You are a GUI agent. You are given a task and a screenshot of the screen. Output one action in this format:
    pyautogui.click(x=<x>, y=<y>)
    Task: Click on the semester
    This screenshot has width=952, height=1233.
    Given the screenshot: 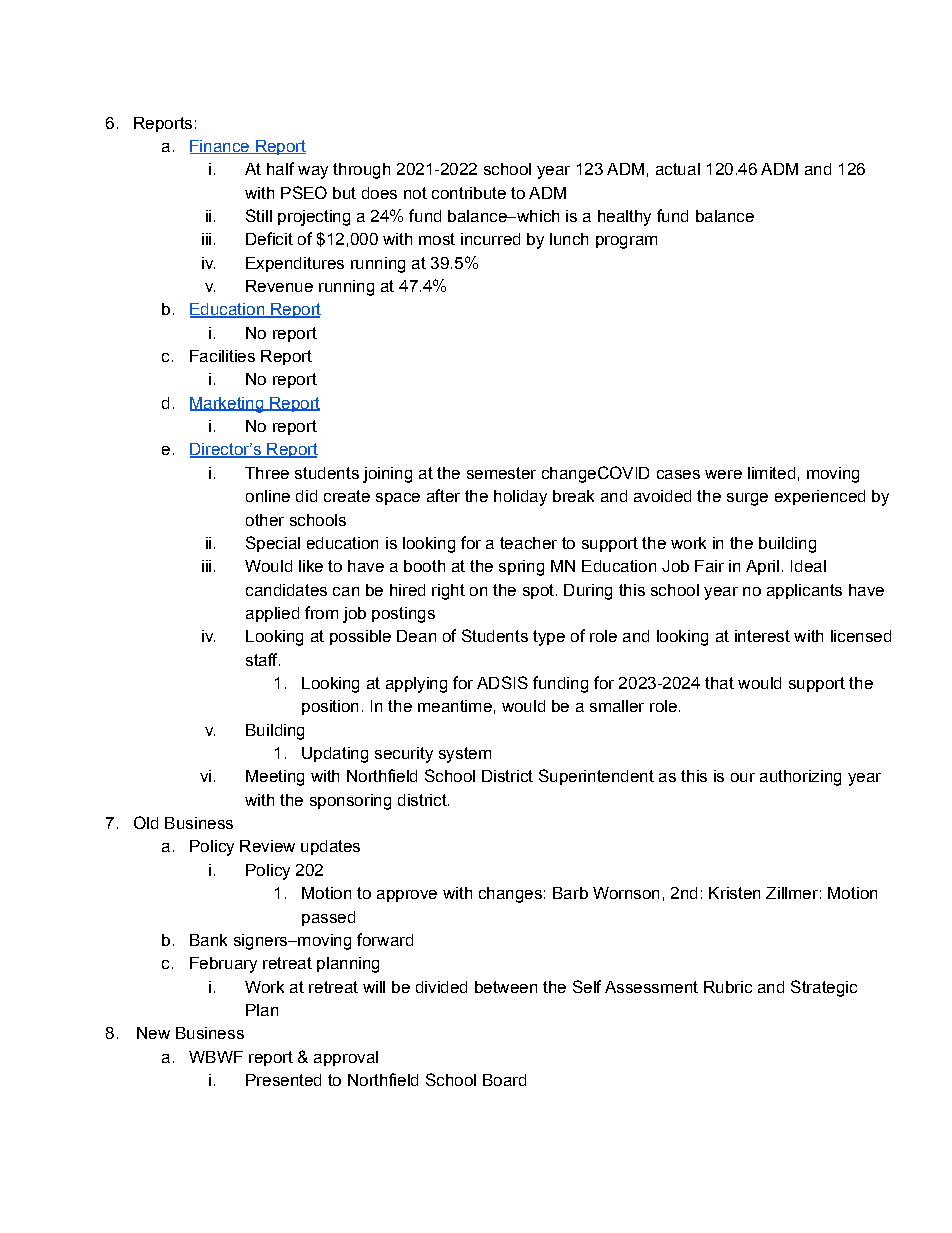 What is the action you would take?
    pyautogui.click(x=501, y=473)
